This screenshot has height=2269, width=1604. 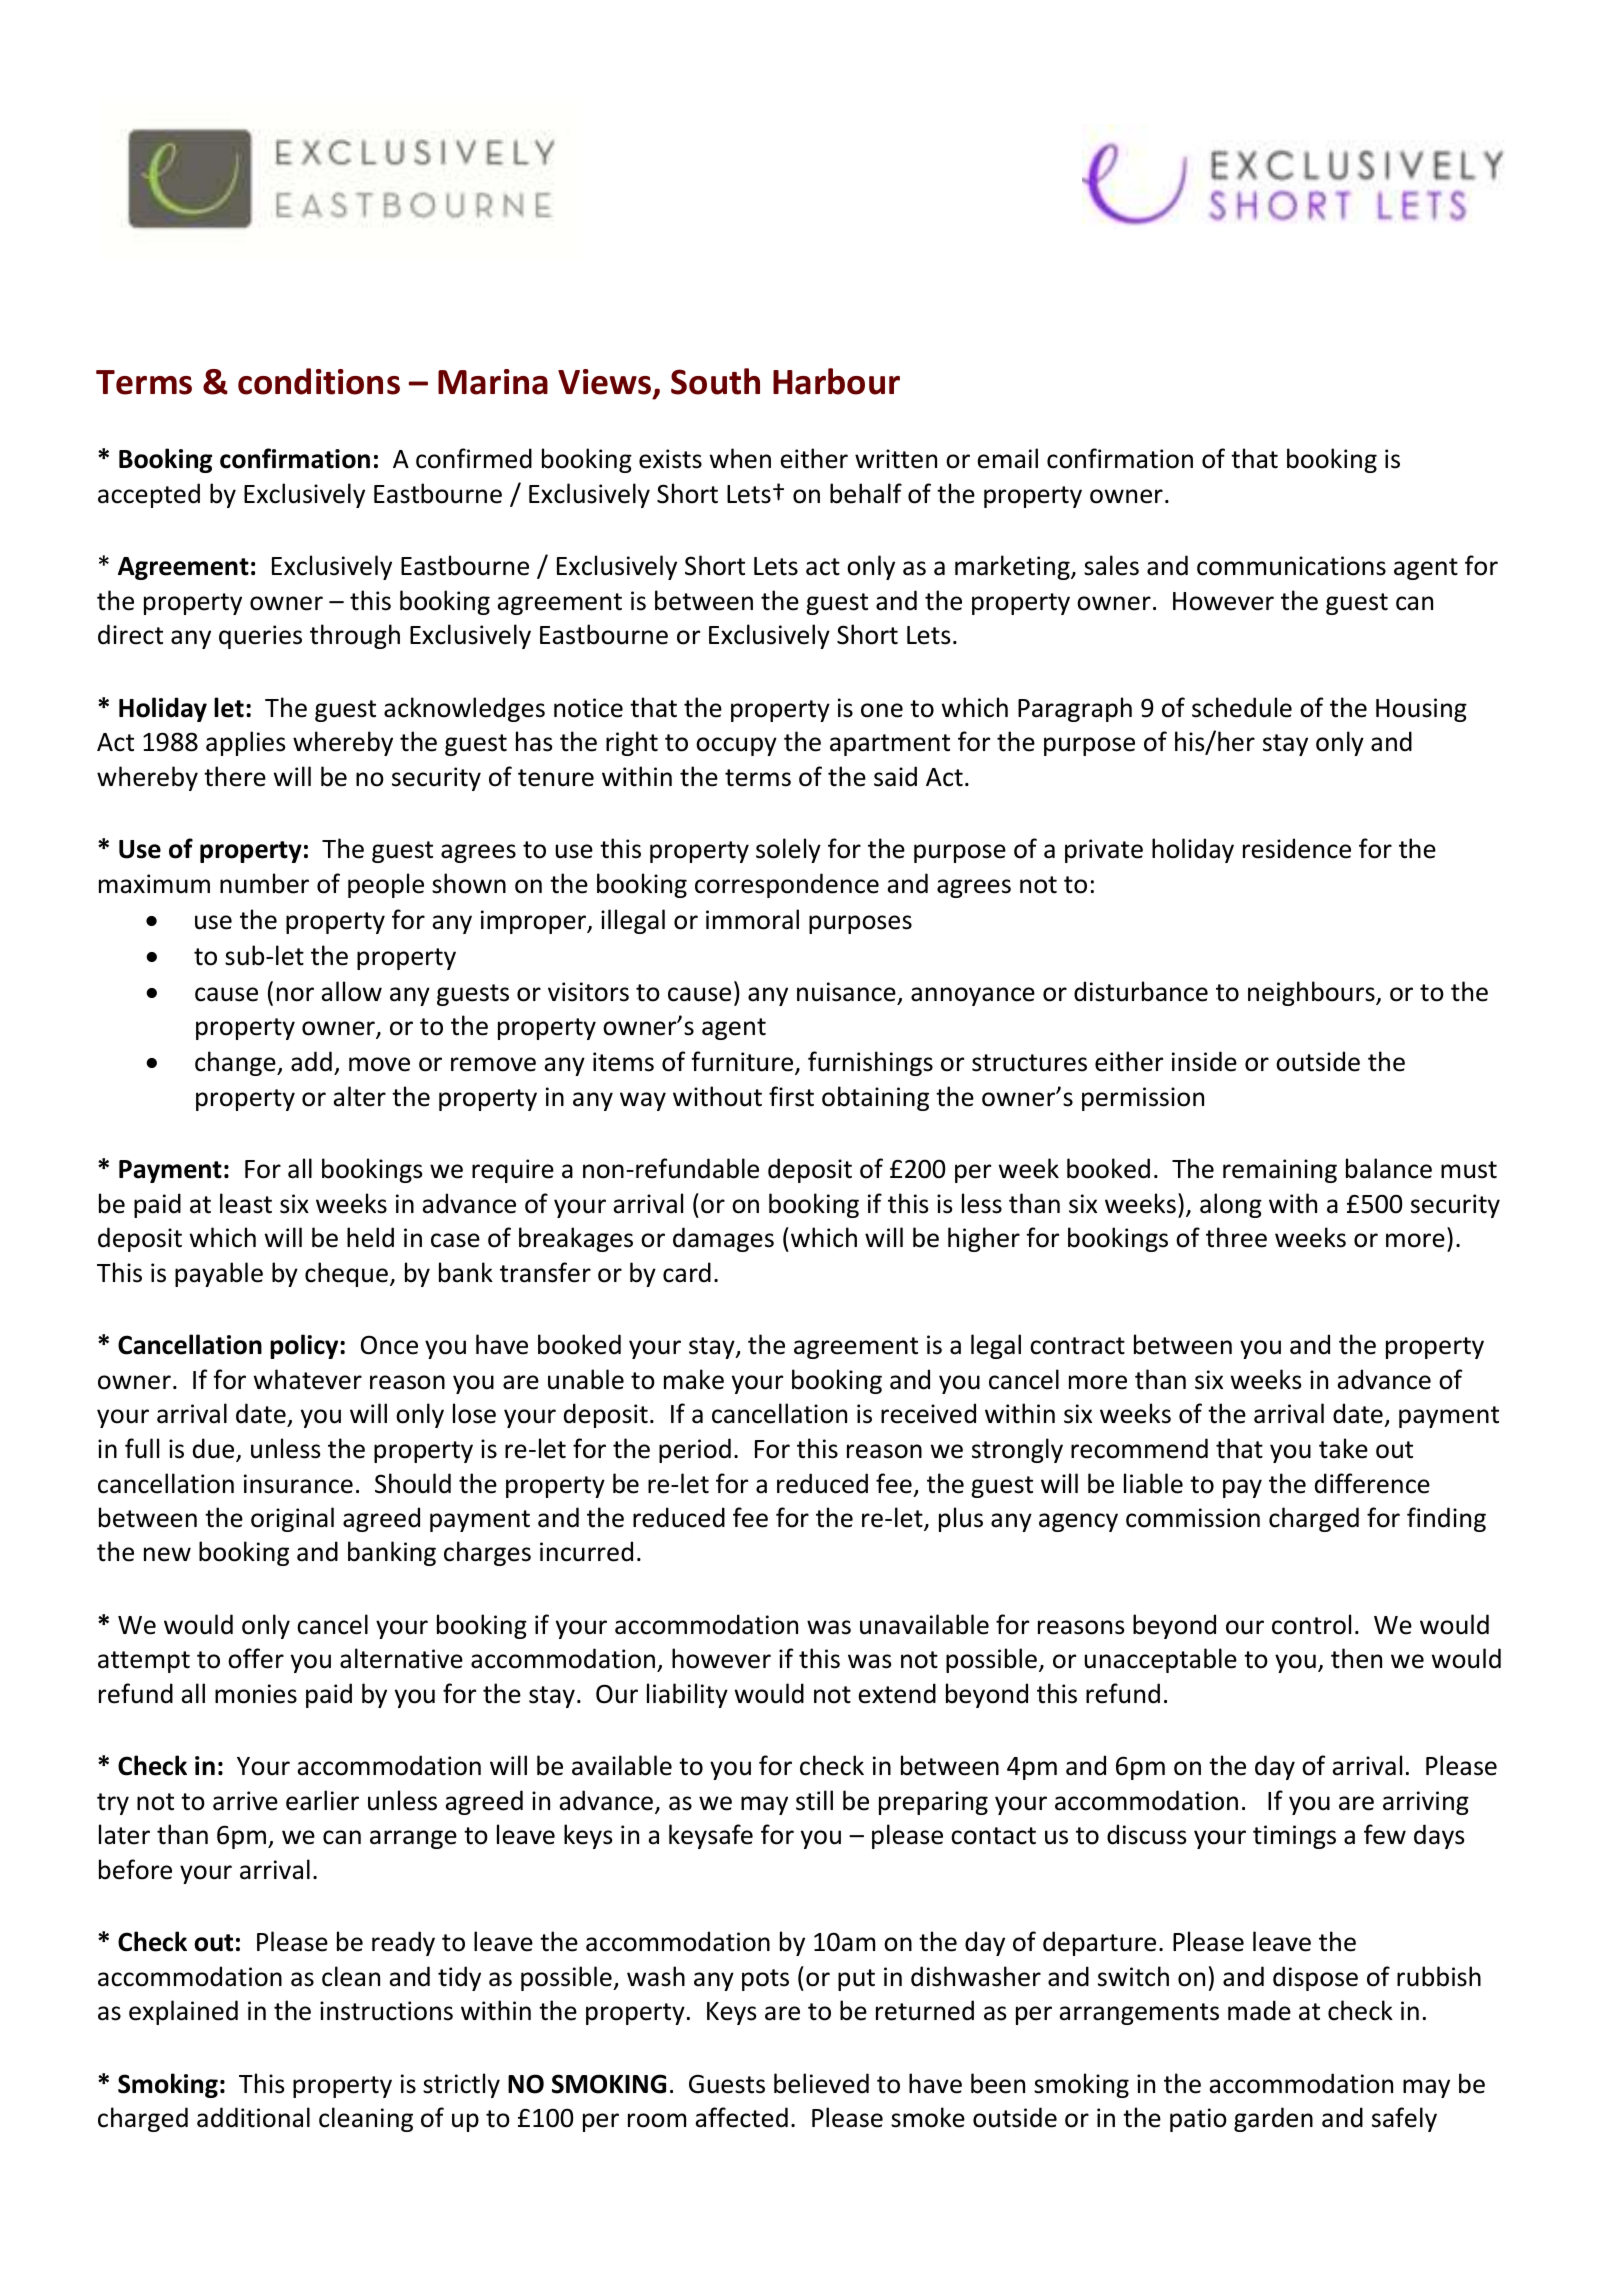 What do you see at coordinates (219, 1274) in the screenshot?
I see `payable` at bounding box center [219, 1274].
